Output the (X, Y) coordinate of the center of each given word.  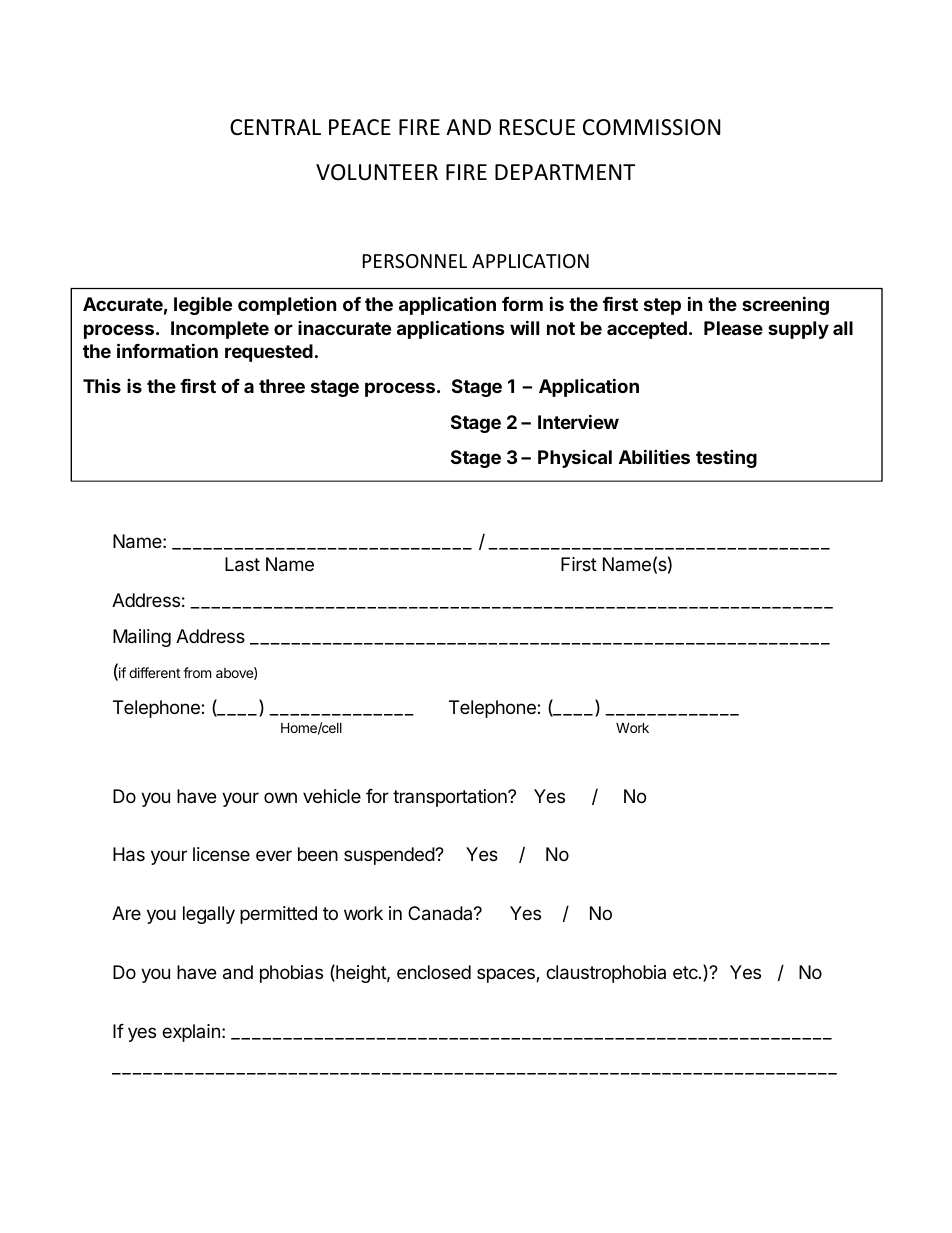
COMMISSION (651, 127)
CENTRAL (275, 127)
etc (686, 972)
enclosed (434, 972)
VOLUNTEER (377, 172)
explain (191, 1033)
